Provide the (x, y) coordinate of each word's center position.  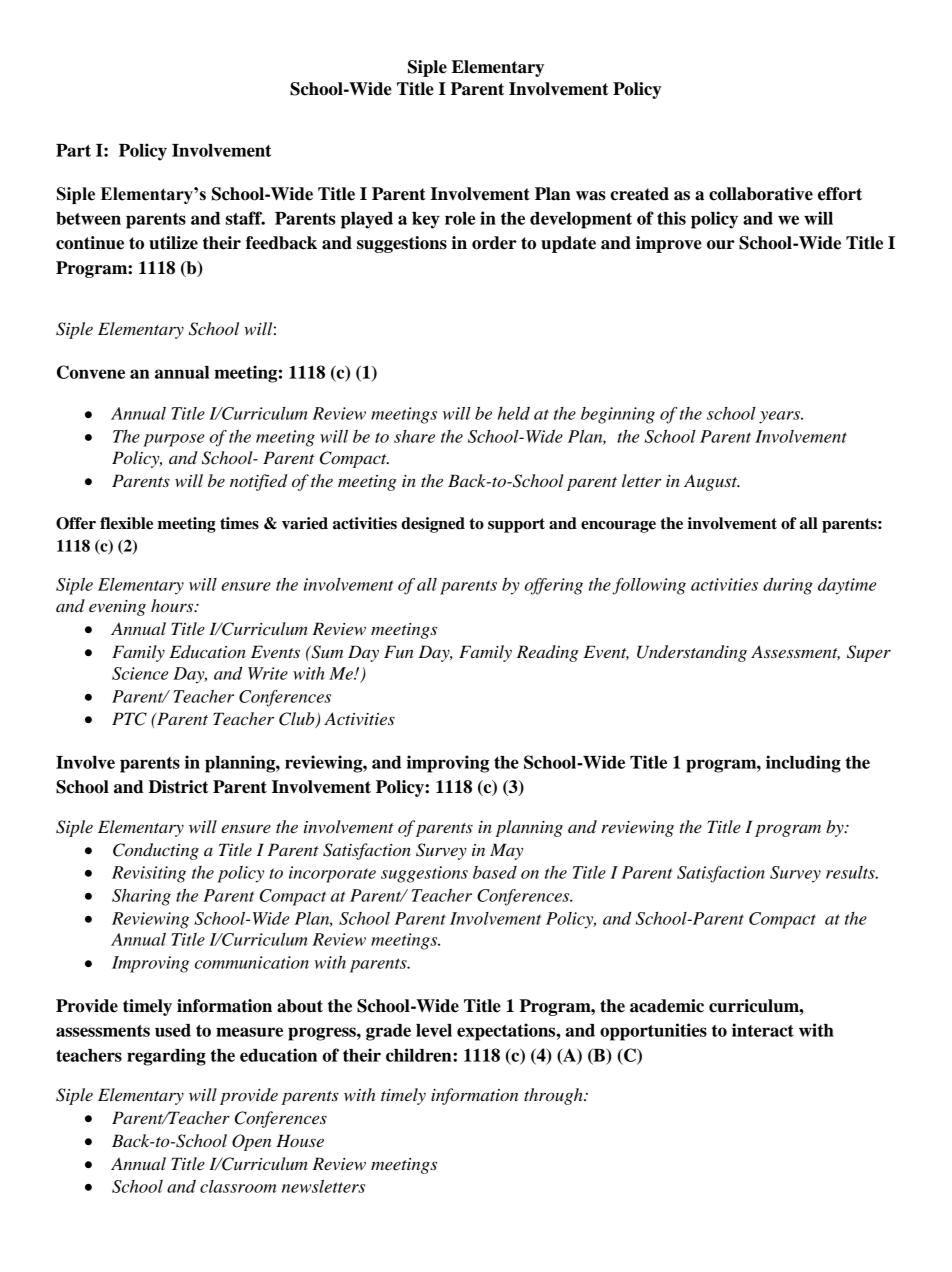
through (554, 1096)
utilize (173, 243)
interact (763, 1030)
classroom (238, 1186)
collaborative (761, 194)
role (460, 218)
